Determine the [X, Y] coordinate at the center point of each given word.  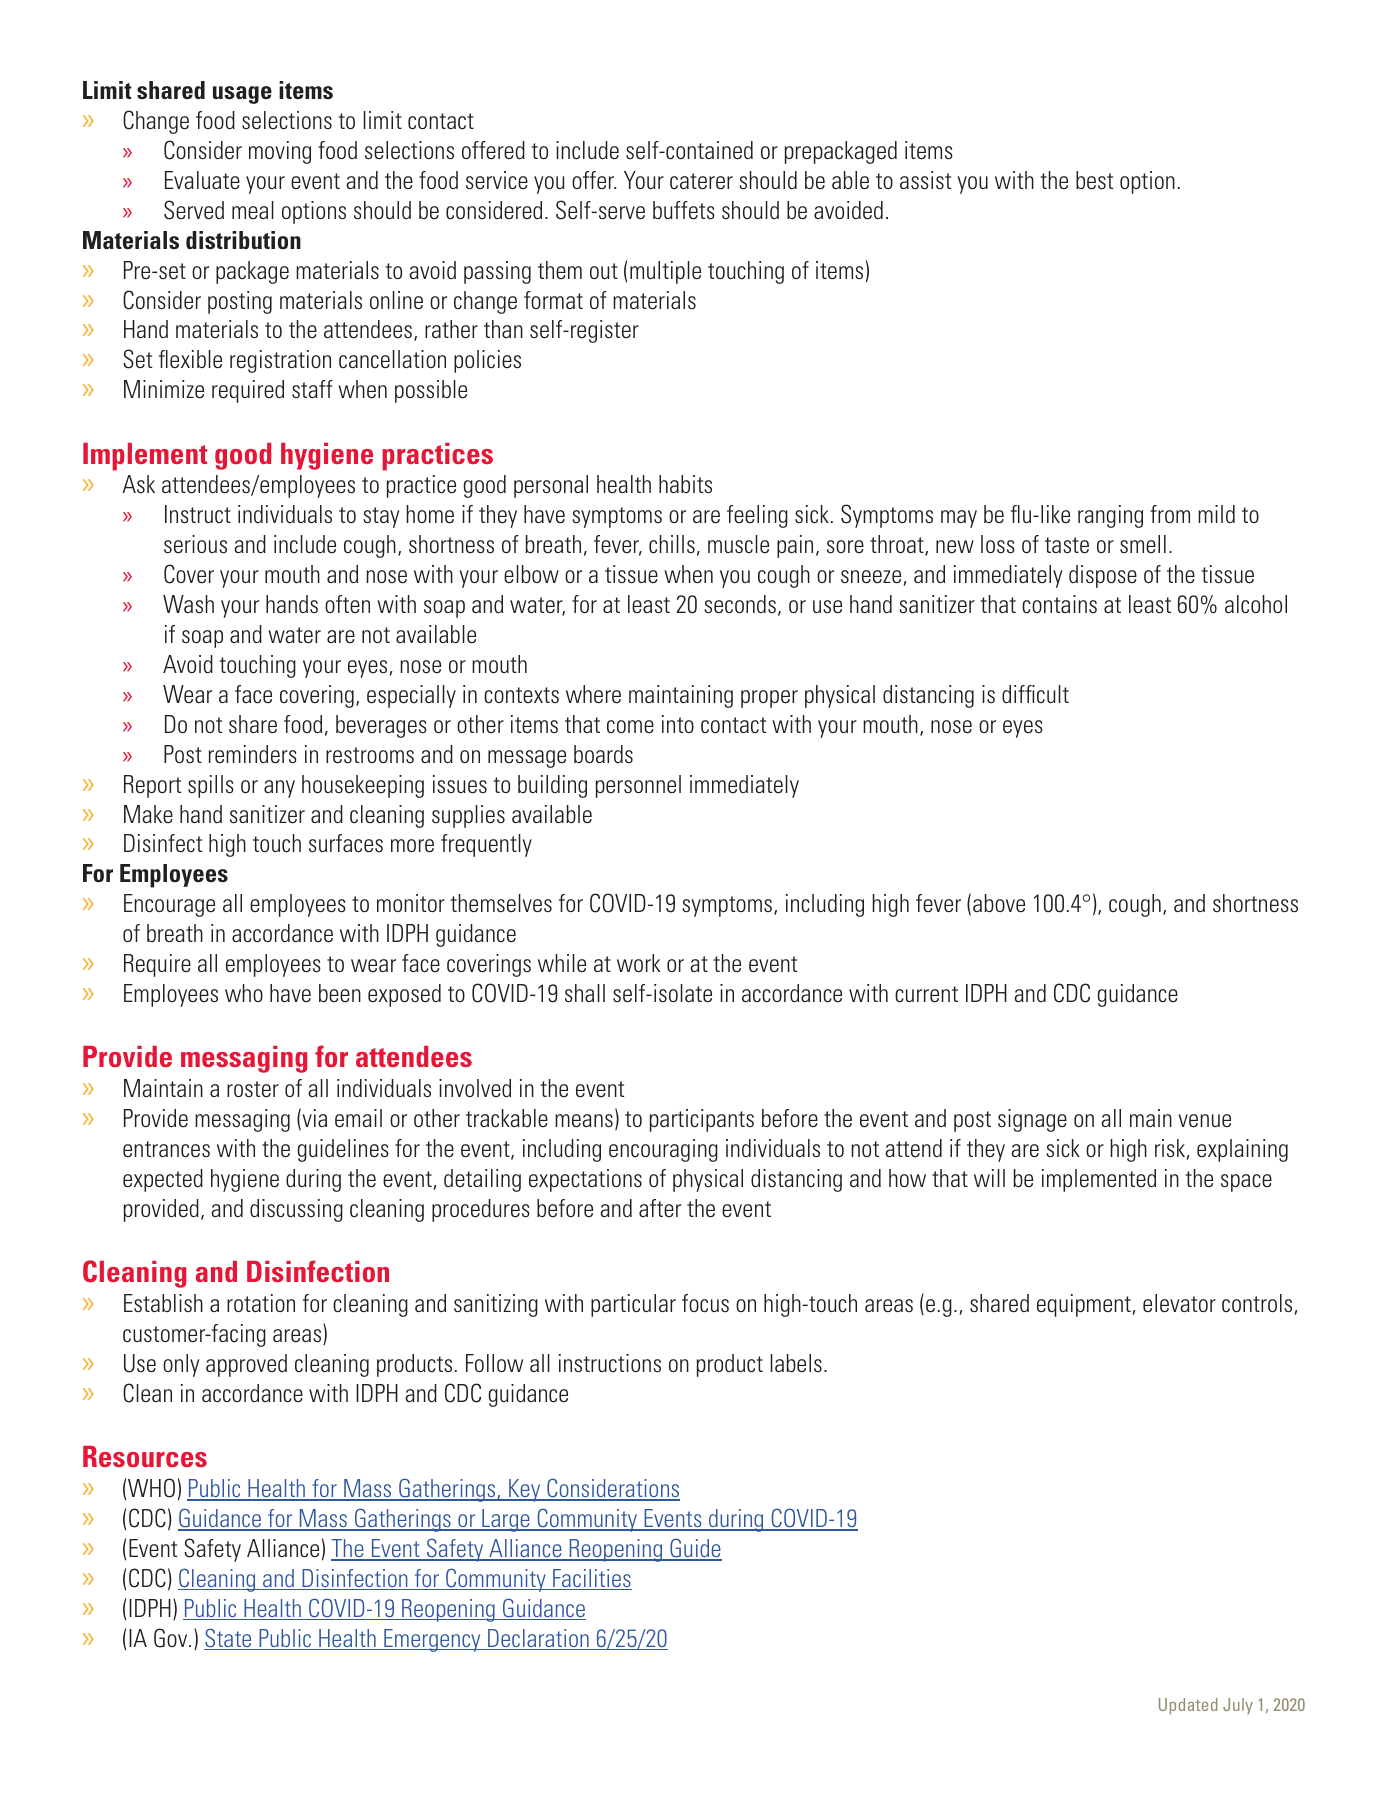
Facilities [591, 1579]
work [638, 963]
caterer [701, 181]
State [229, 1639]
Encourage [169, 905]
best [1094, 180]
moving [280, 152]
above [999, 903]
